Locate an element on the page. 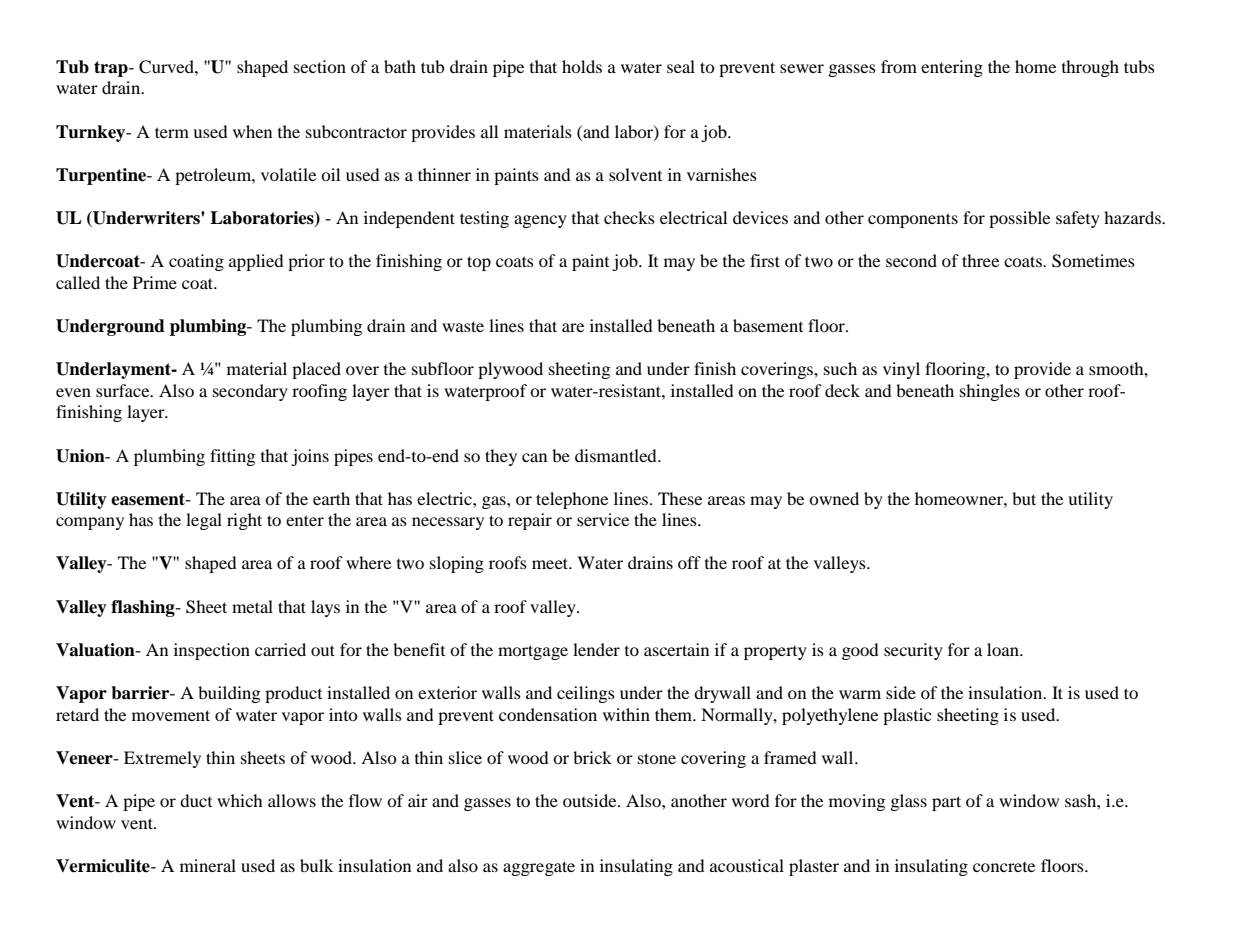  holds is located at coordinates (582, 66).
